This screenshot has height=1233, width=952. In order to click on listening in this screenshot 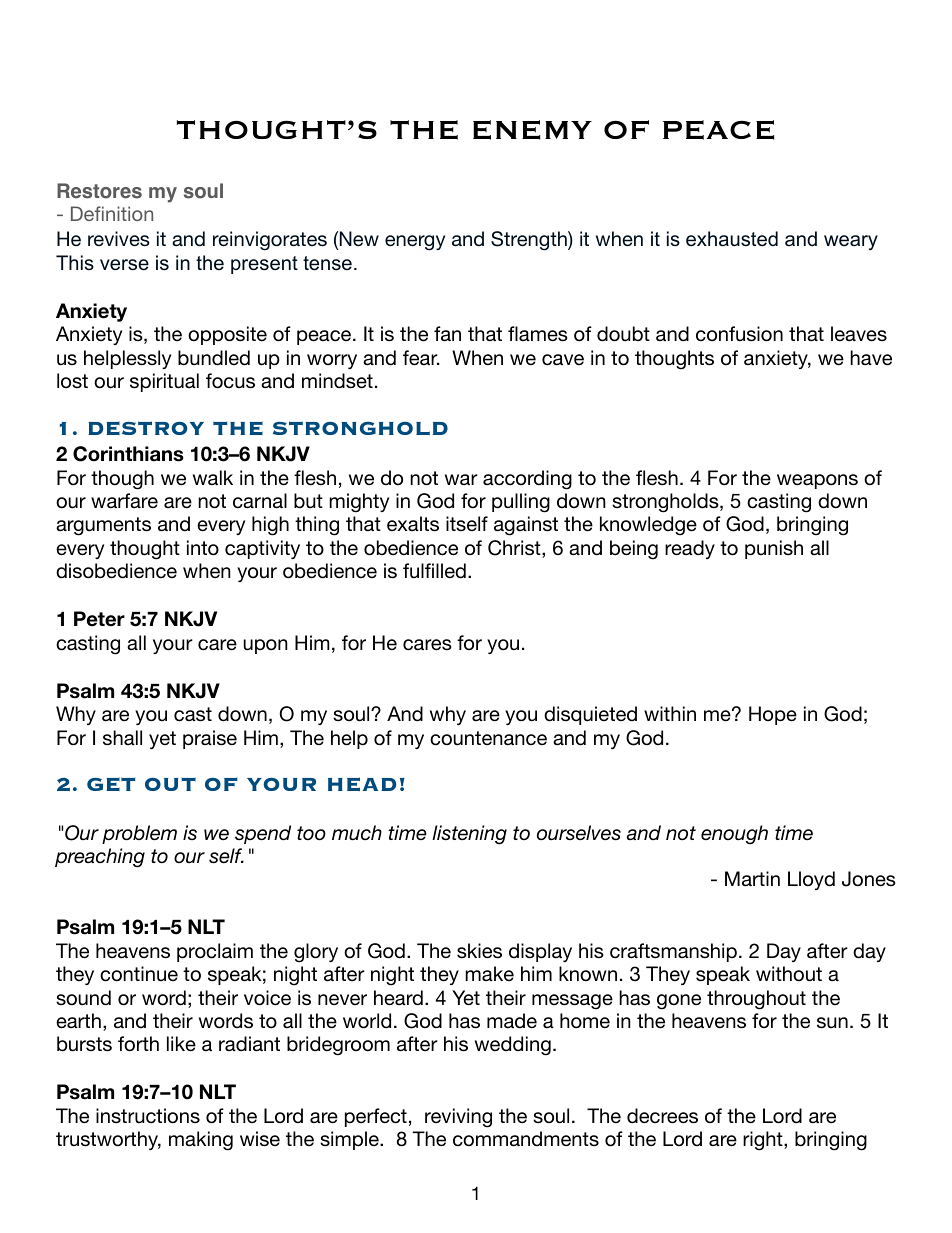, I will do `click(469, 835)`.
